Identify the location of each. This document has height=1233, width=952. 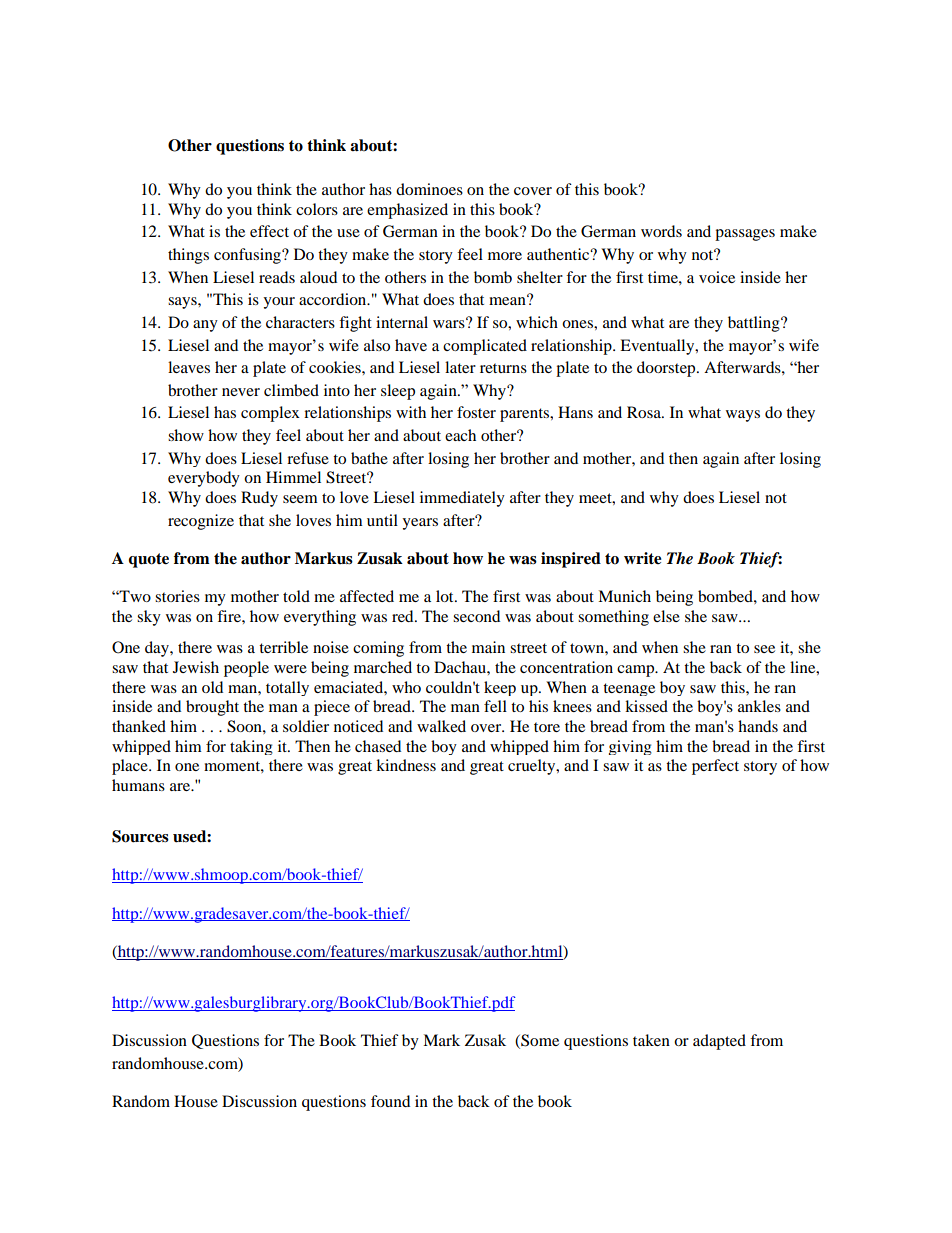
(460, 435).
